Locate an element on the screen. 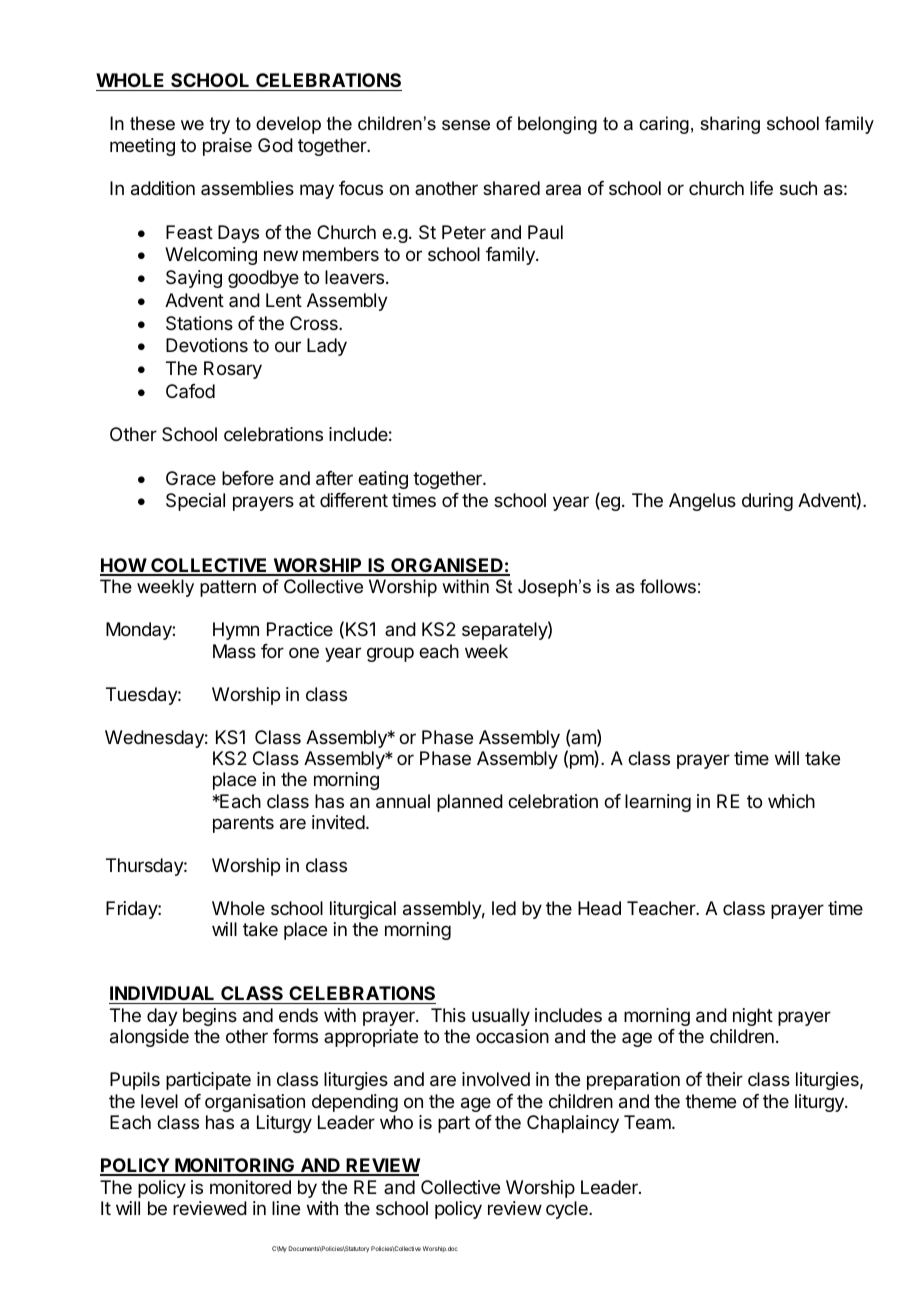 The image size is (924, 1308). sharing is located at coordinates (730, 125).
